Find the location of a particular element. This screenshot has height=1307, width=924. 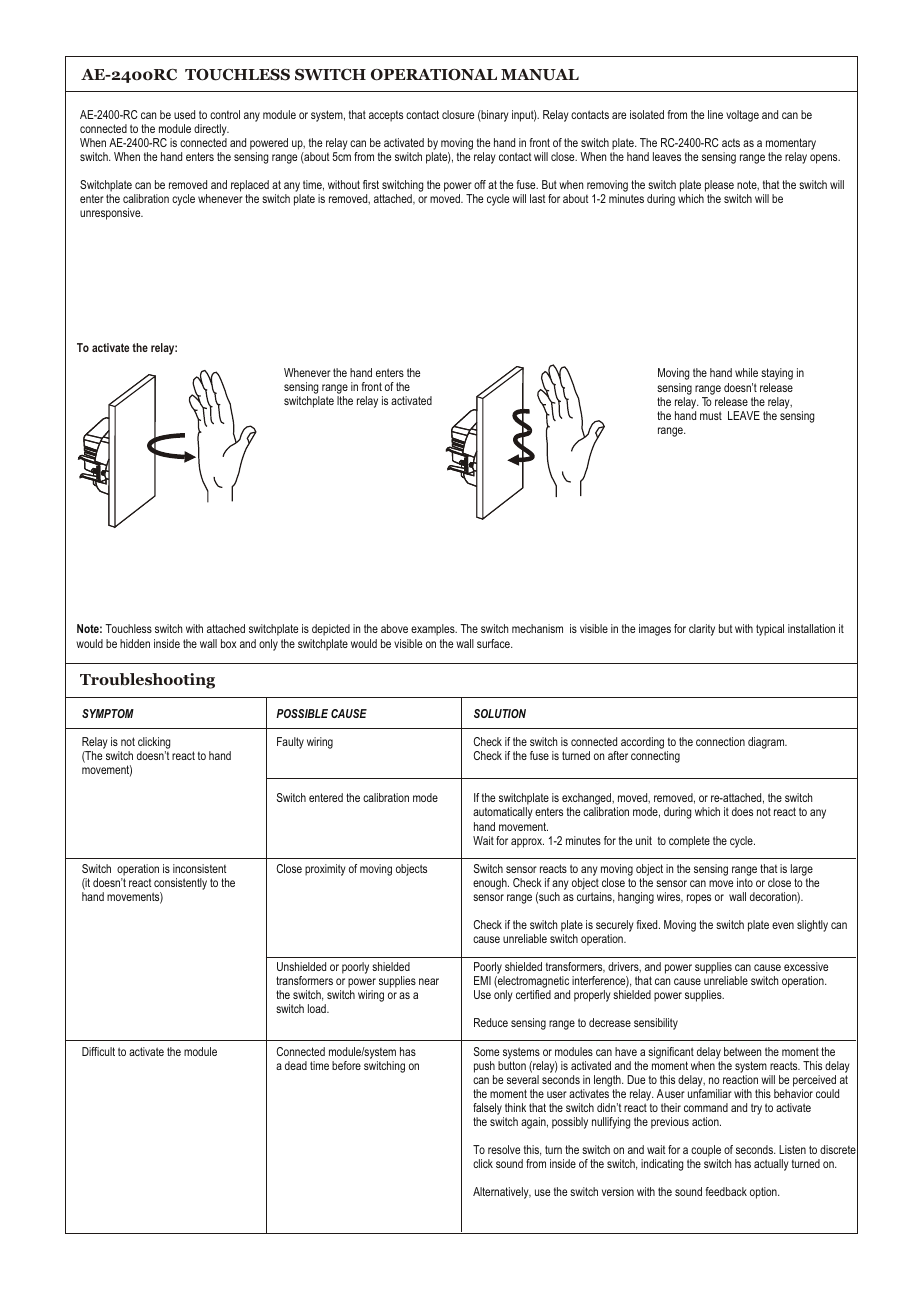

lthe is located at coordinates (345, 400).
